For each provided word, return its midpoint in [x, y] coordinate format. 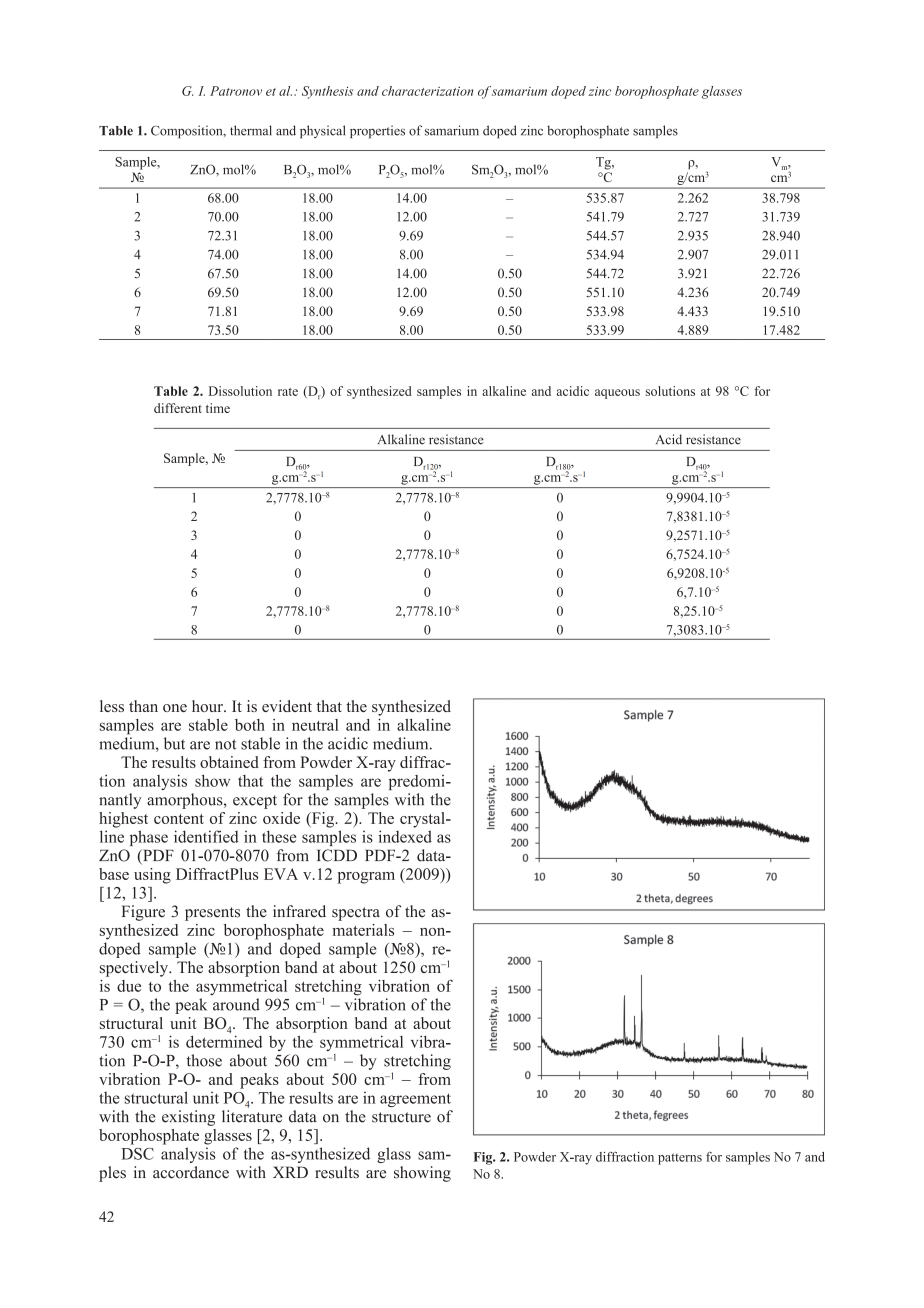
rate [288, 392]
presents [212, 914]
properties [377, 131]
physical [322, 131]
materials [363, 930]
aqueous [617, 394]
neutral [315, 725]
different [178, 408]
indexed [405, 836]
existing [188, 1118]
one [175, 708]
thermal [251, 130]
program [366, 878]
